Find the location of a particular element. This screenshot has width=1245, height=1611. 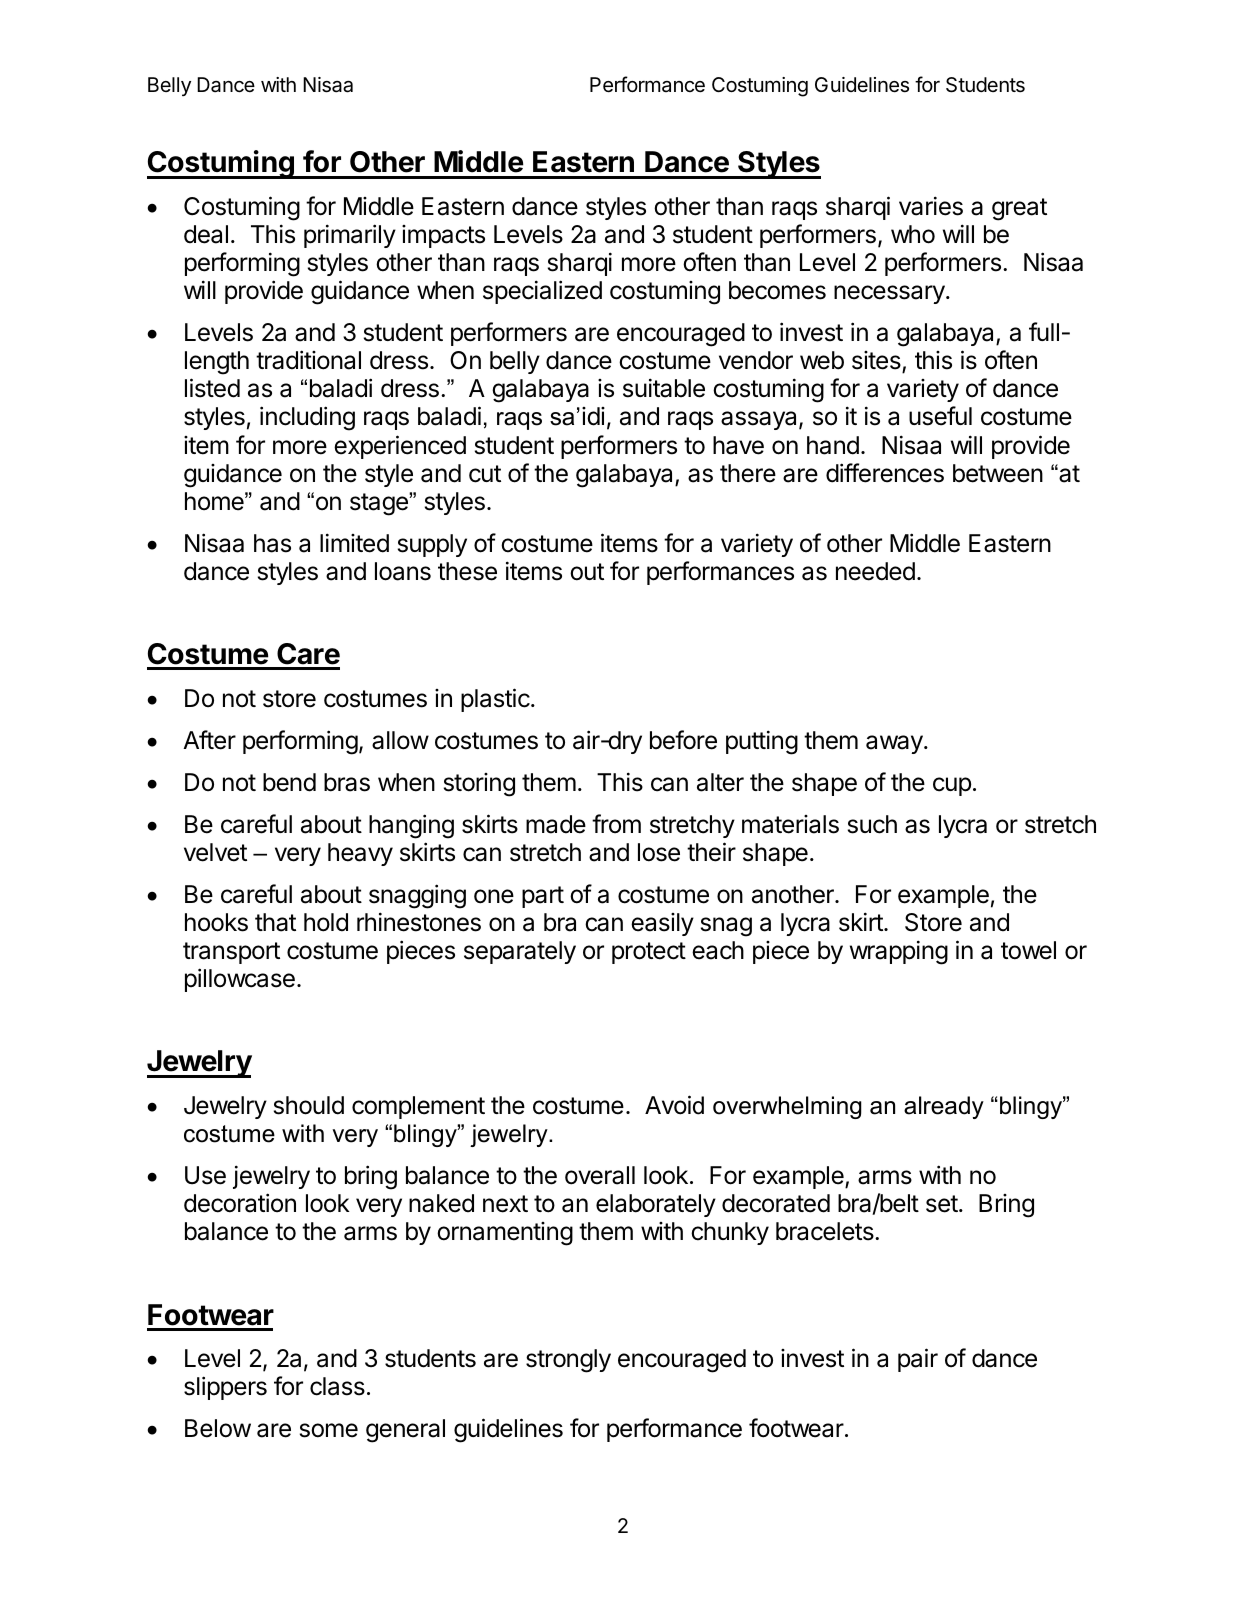

strongly is located at coordinates (568, 1361).
